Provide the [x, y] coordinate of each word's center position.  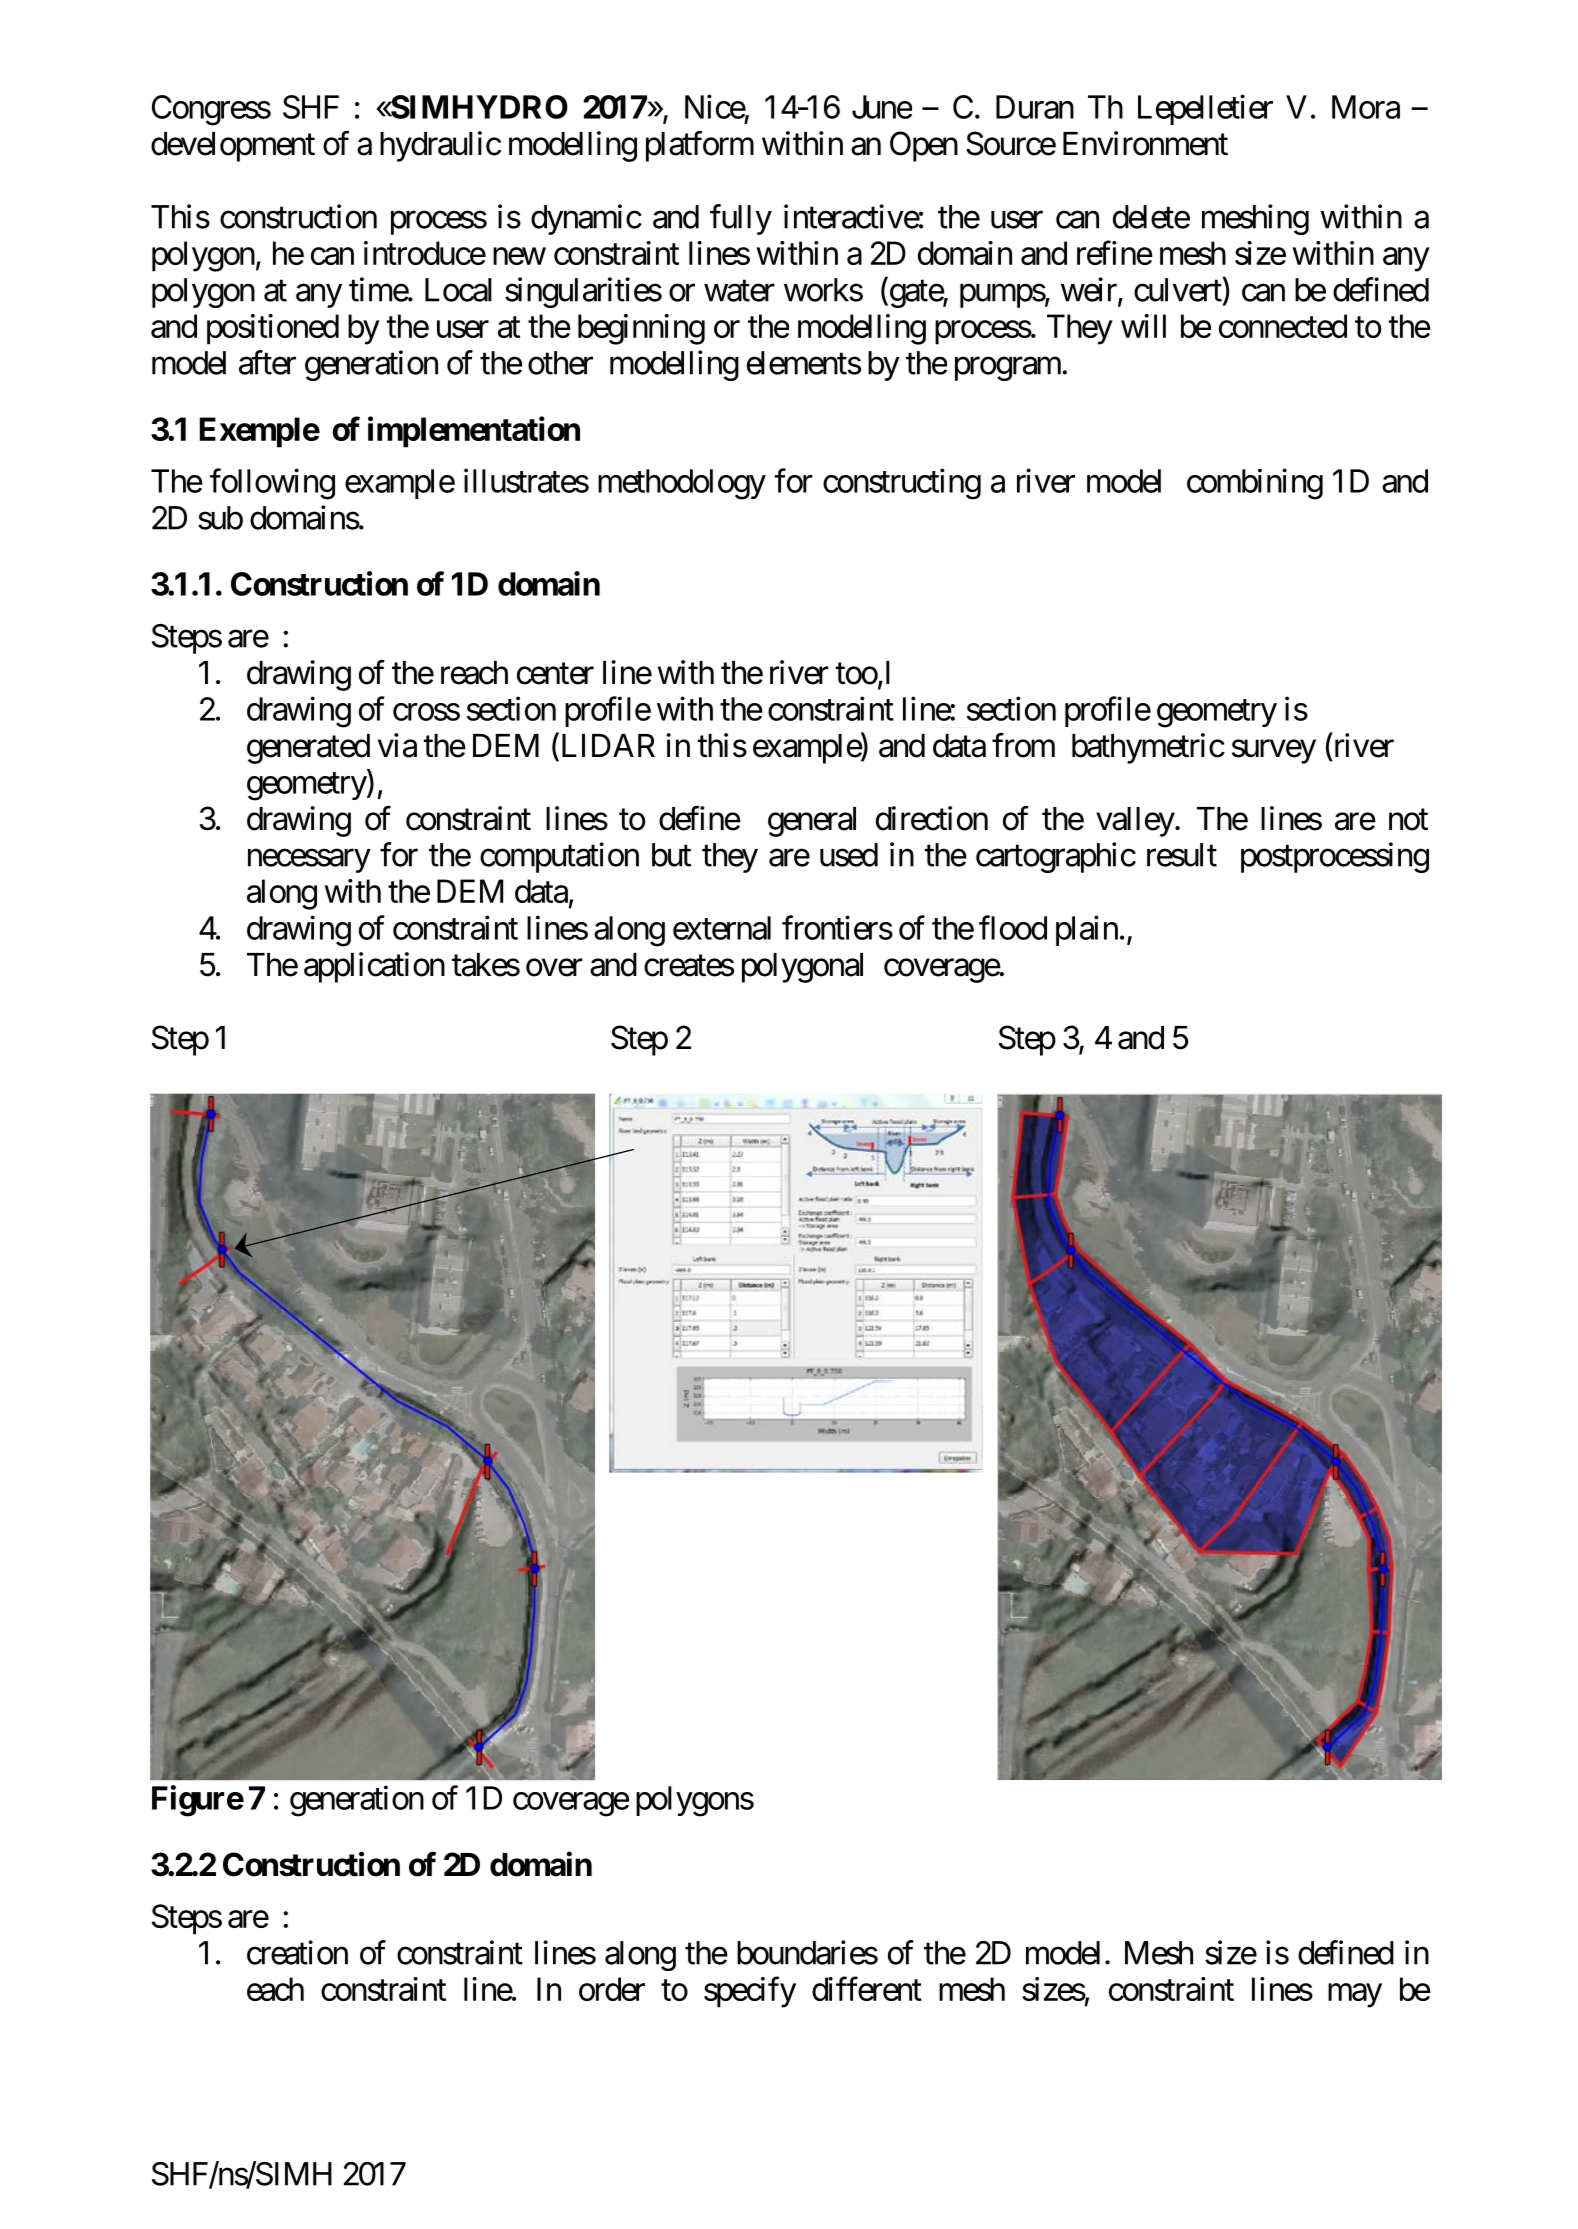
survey [1274, 752]
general [812, 822]
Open [924, 146]
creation [297, 1952]
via [397, 745]
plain [1087, 930]
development [233, 147]
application [374, 967]
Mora [1366, 107]
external [722, 928]
